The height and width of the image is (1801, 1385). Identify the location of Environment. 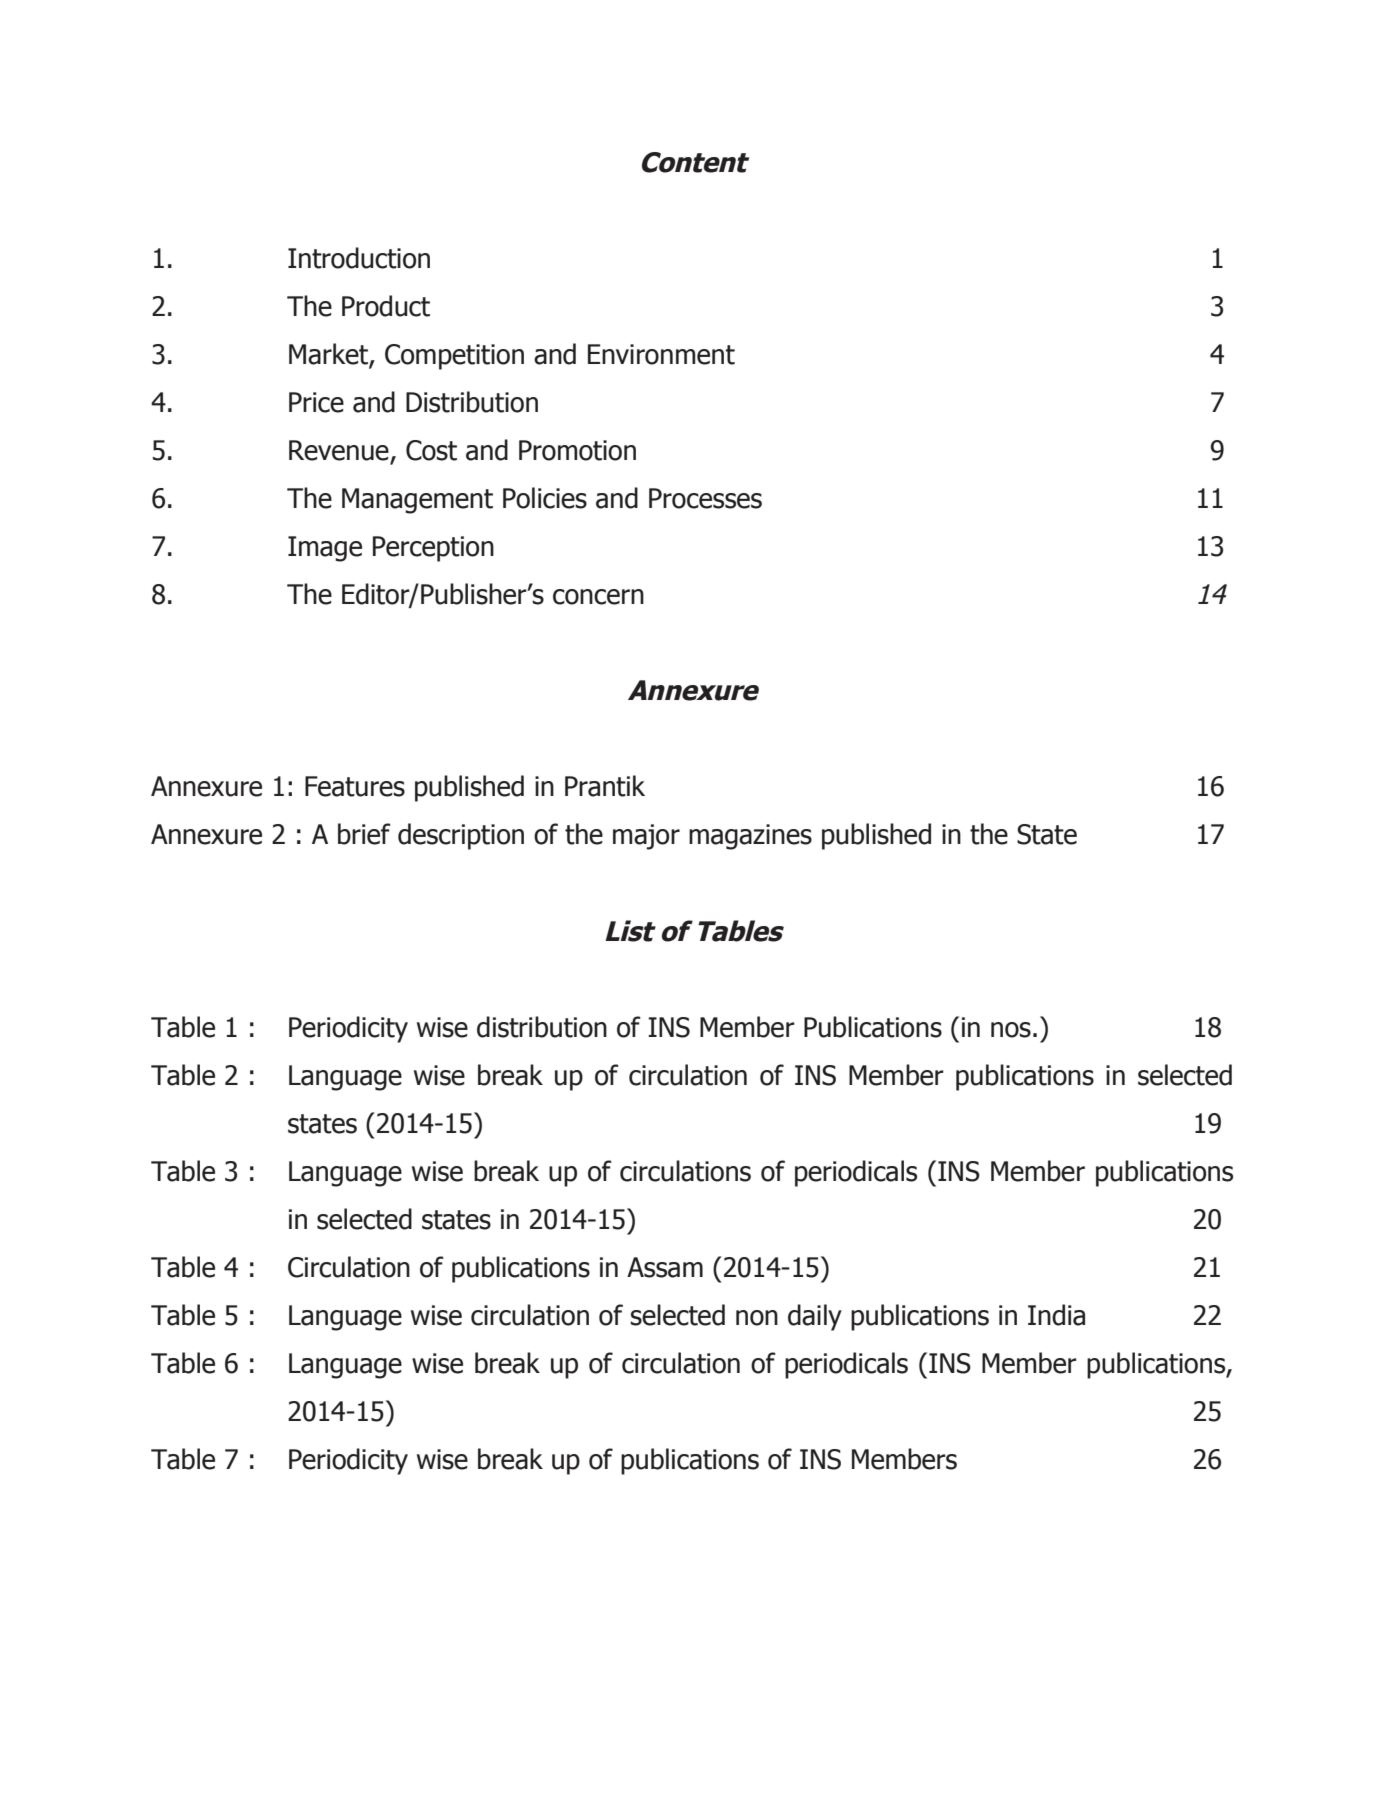
(661, 354).
